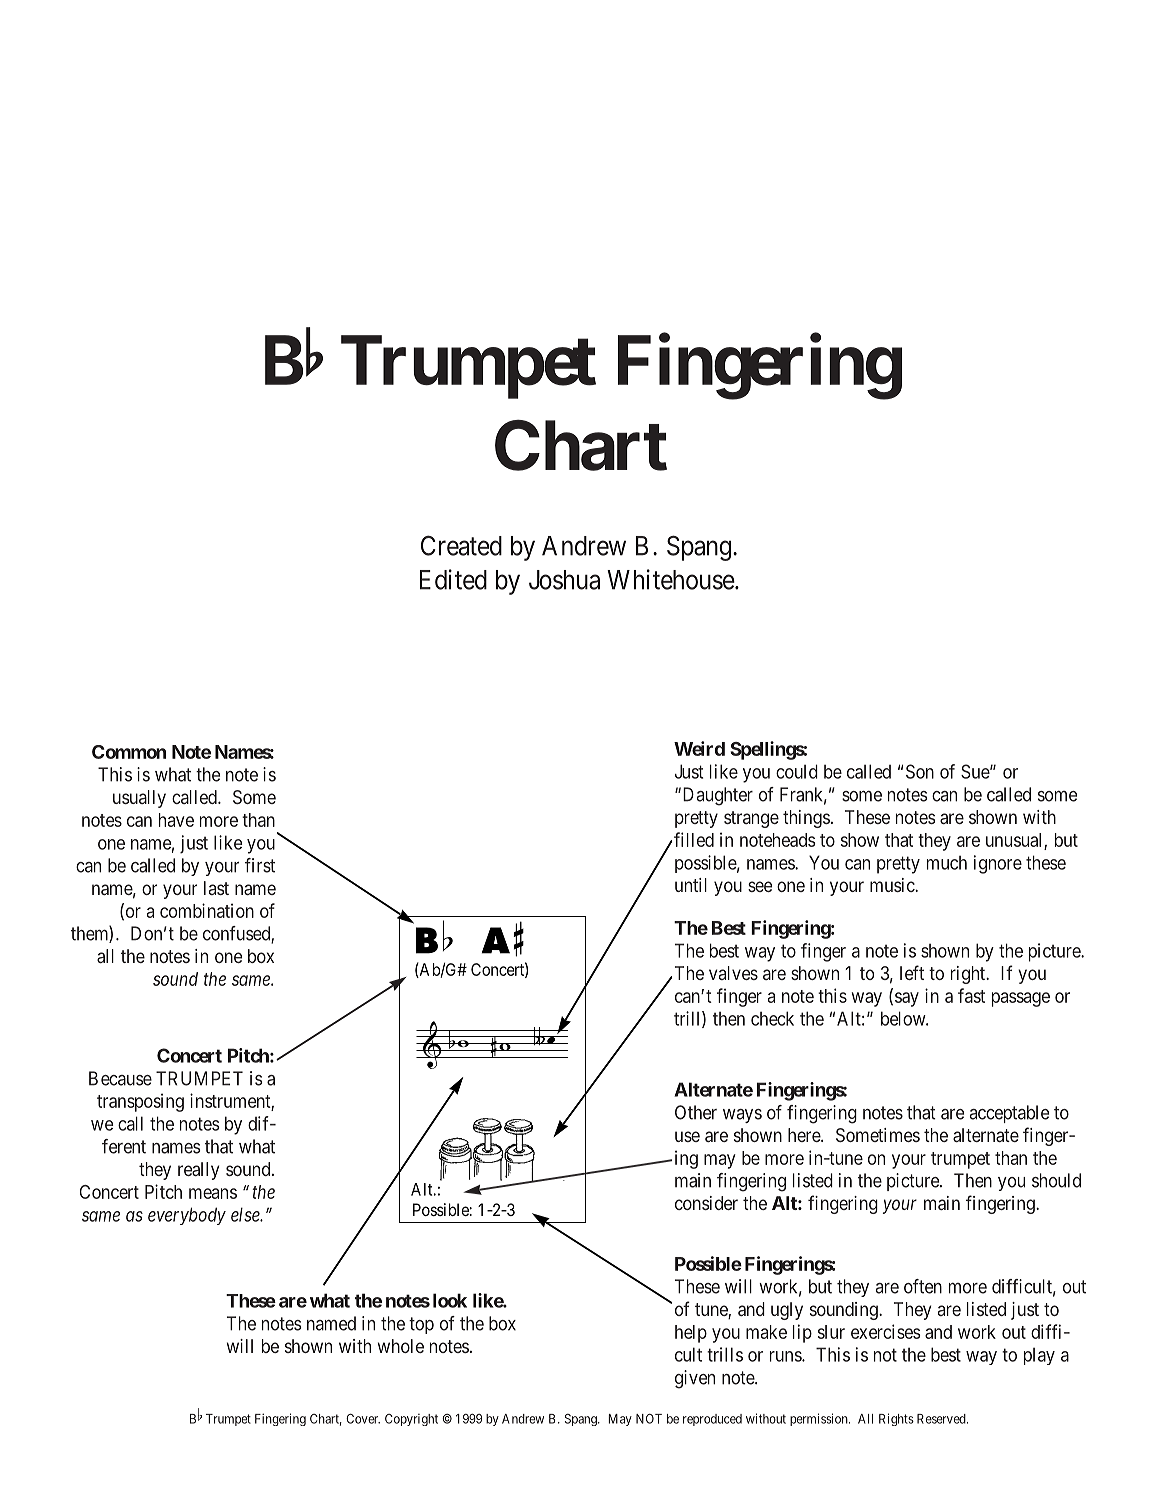  Describe the element at coordinates (564, 580) in the document. I see `Joshua` at that location.
